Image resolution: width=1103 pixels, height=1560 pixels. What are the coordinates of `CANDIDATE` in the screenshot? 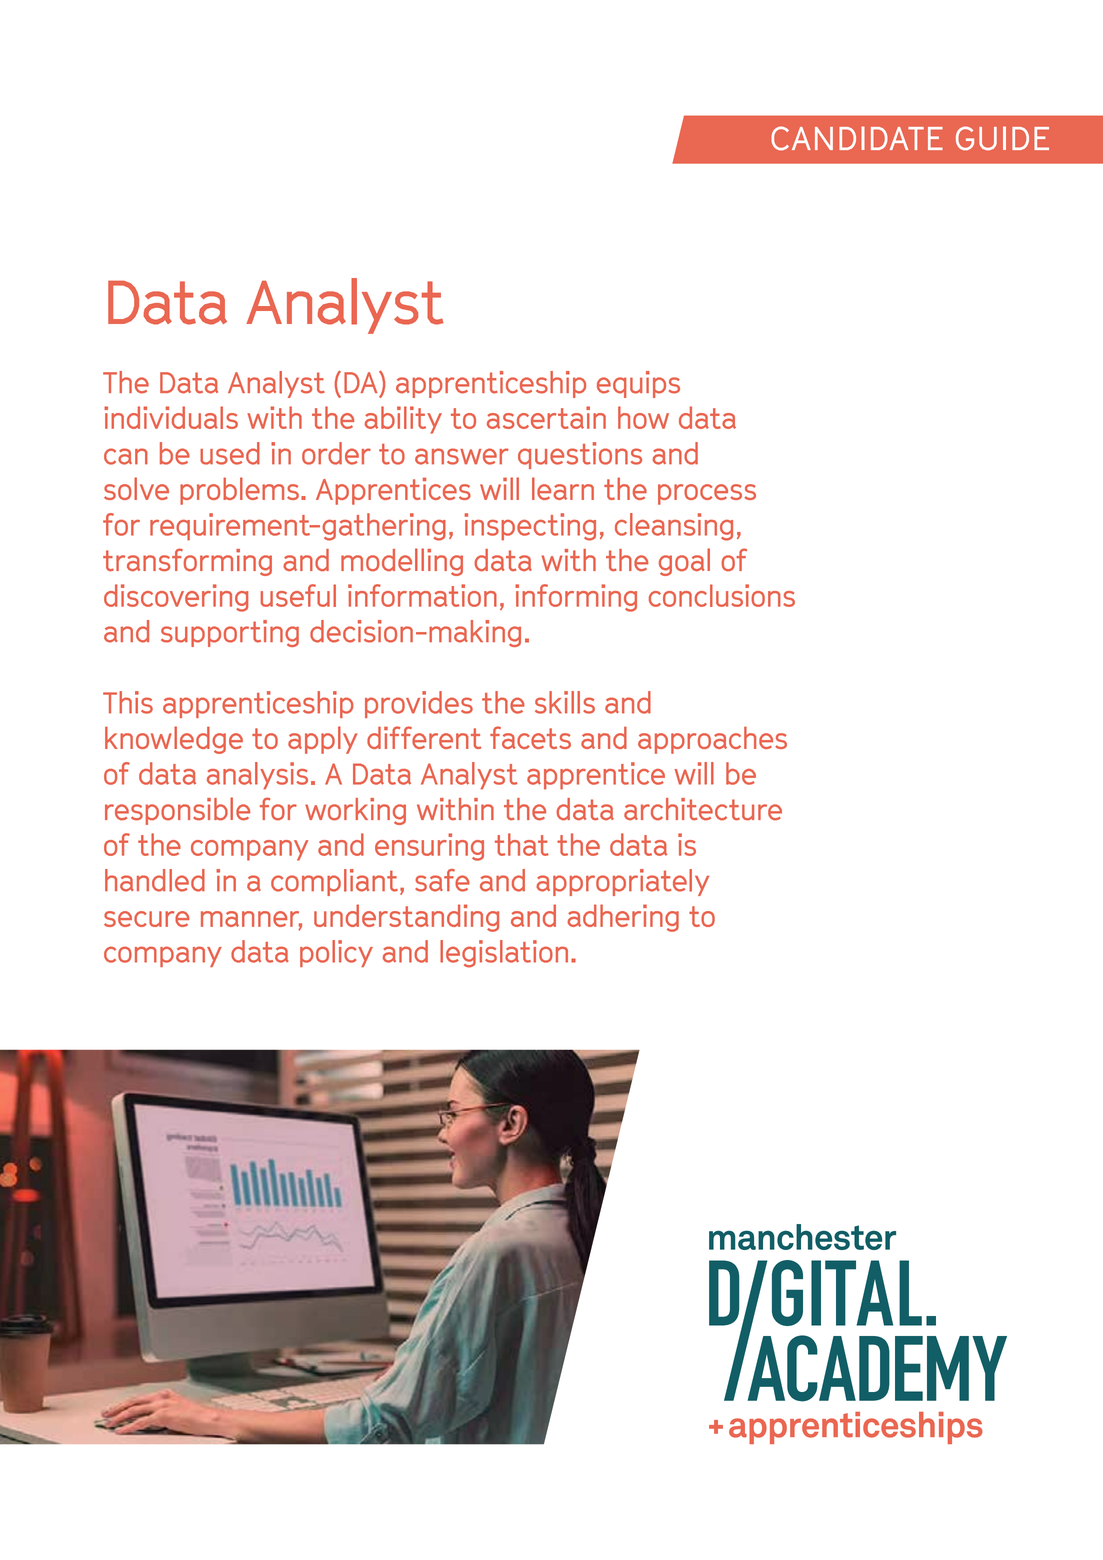 It's located at (857, 138).
